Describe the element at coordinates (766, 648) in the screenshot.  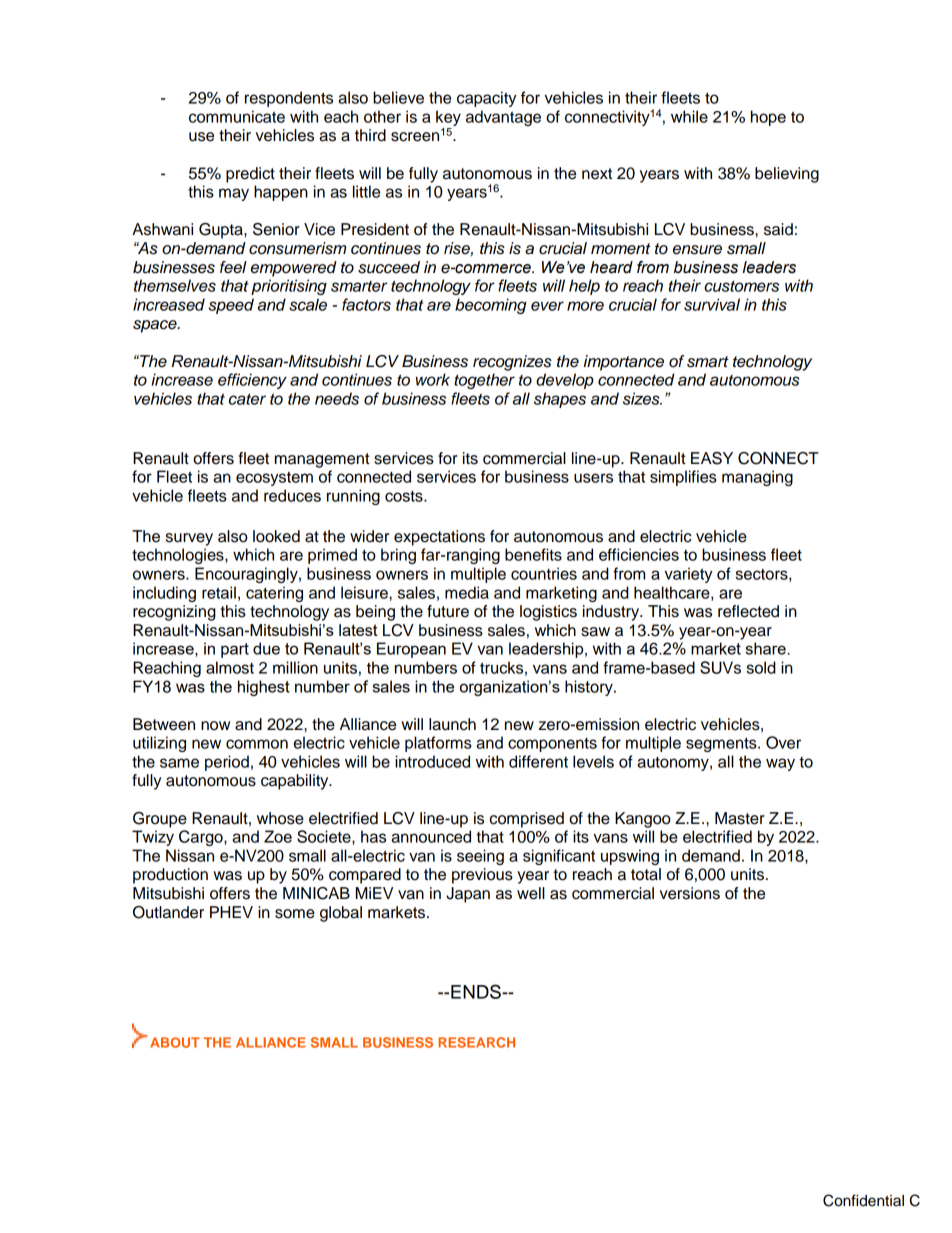
I see `share` at that location.
